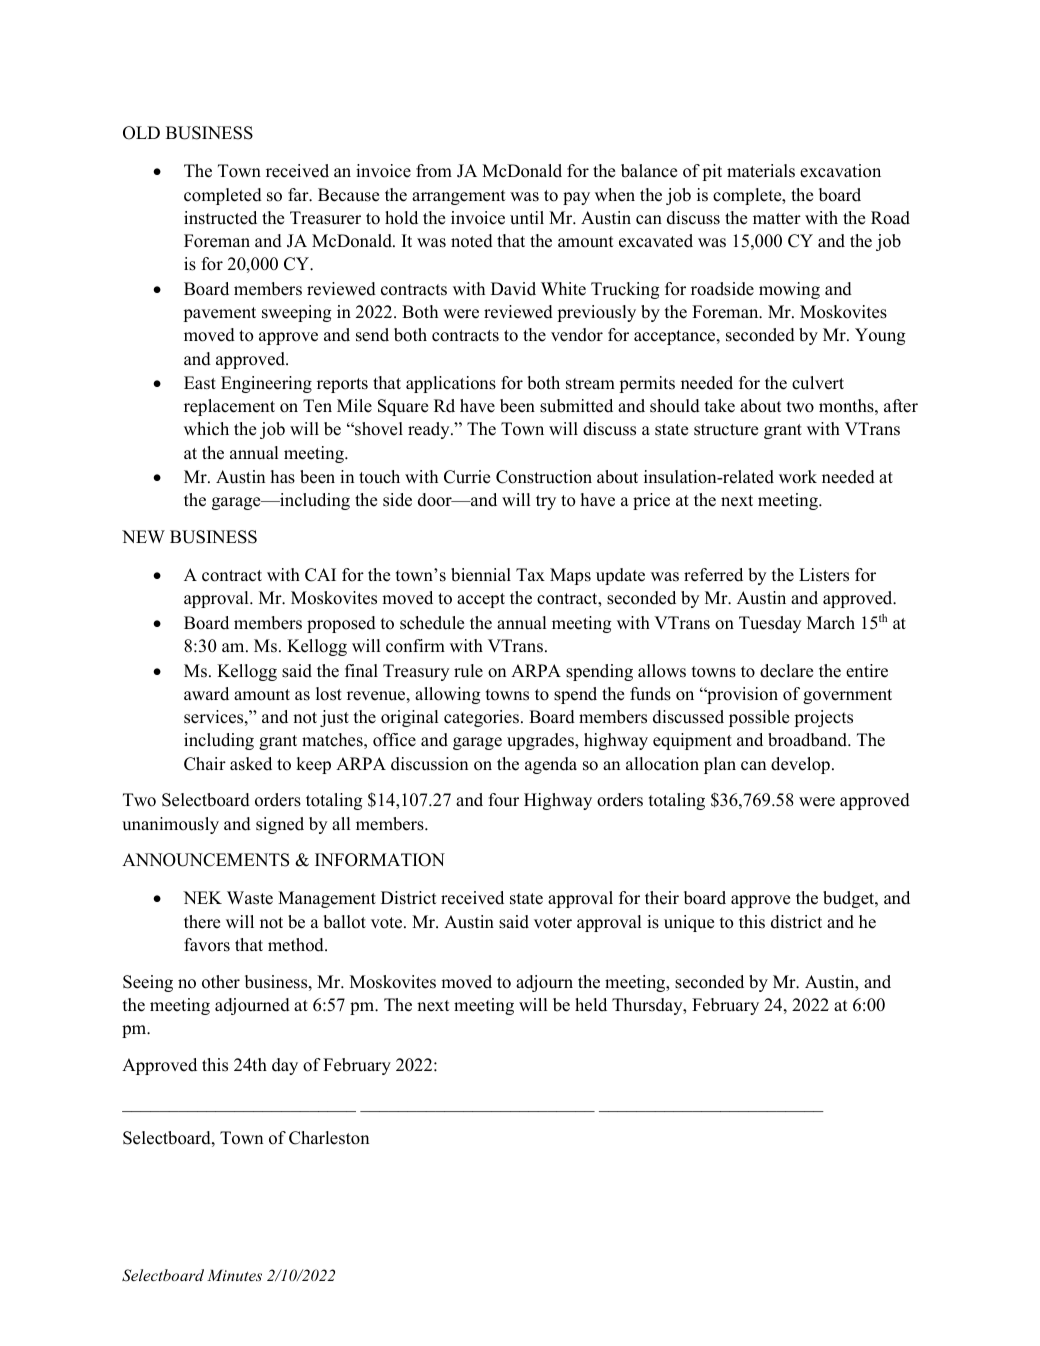 The image size is (1040, 1346). Describe the element at coordinates (689, 923) in the screenshot. I see `unique` at that location.
